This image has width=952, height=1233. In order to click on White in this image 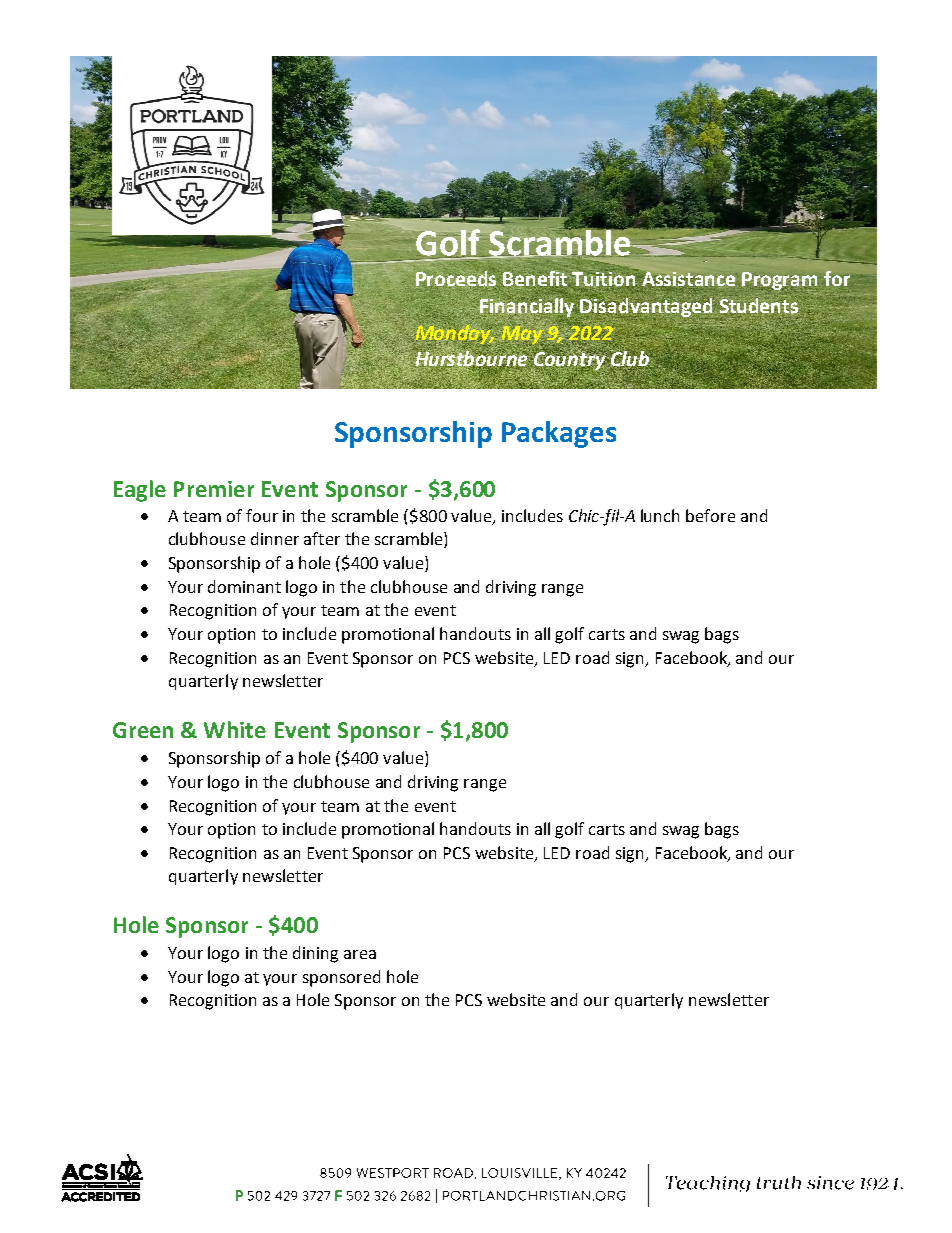, I will do `click(235, 729)`.
